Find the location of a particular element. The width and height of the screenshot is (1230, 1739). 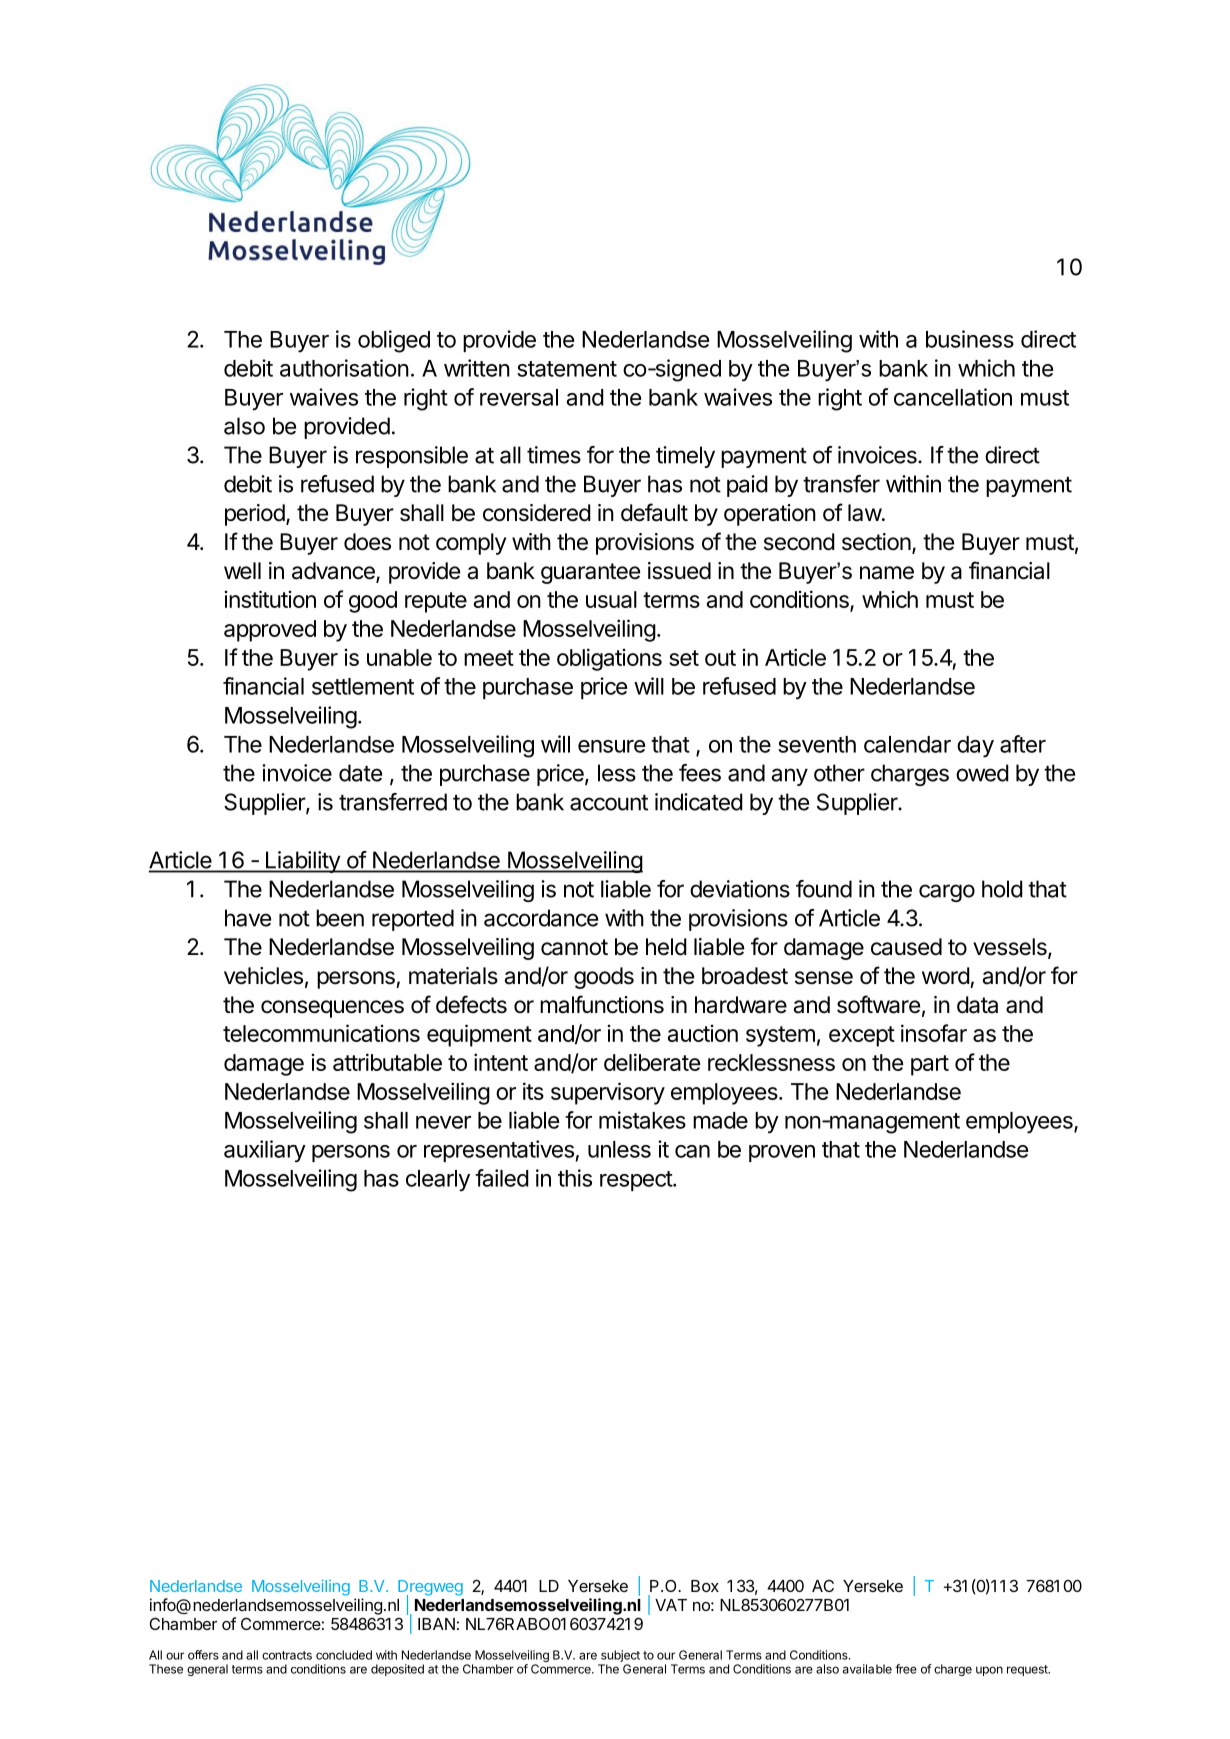

cargo is located at coordinates (947, 893).
